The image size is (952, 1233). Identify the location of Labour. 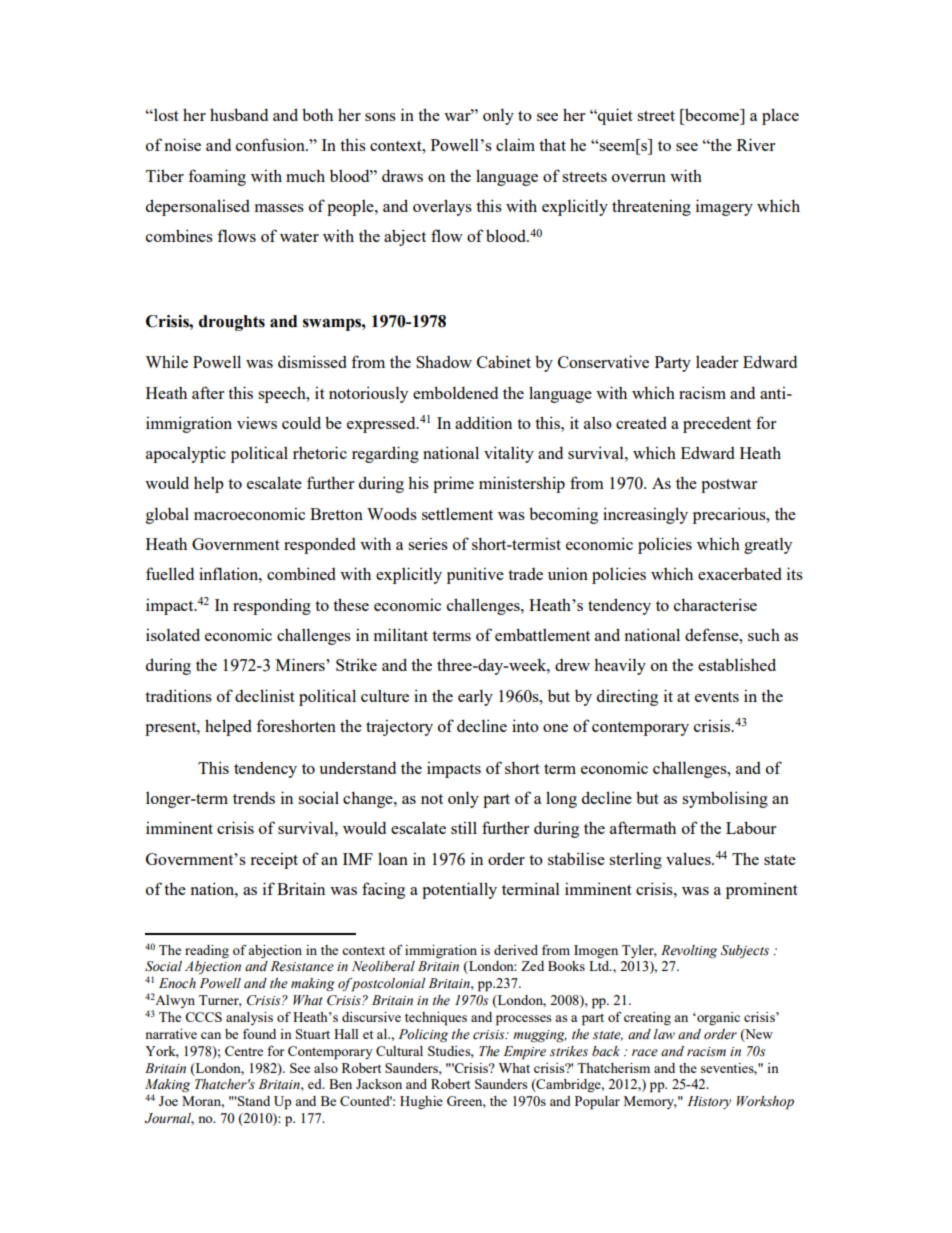
(751, 827).
